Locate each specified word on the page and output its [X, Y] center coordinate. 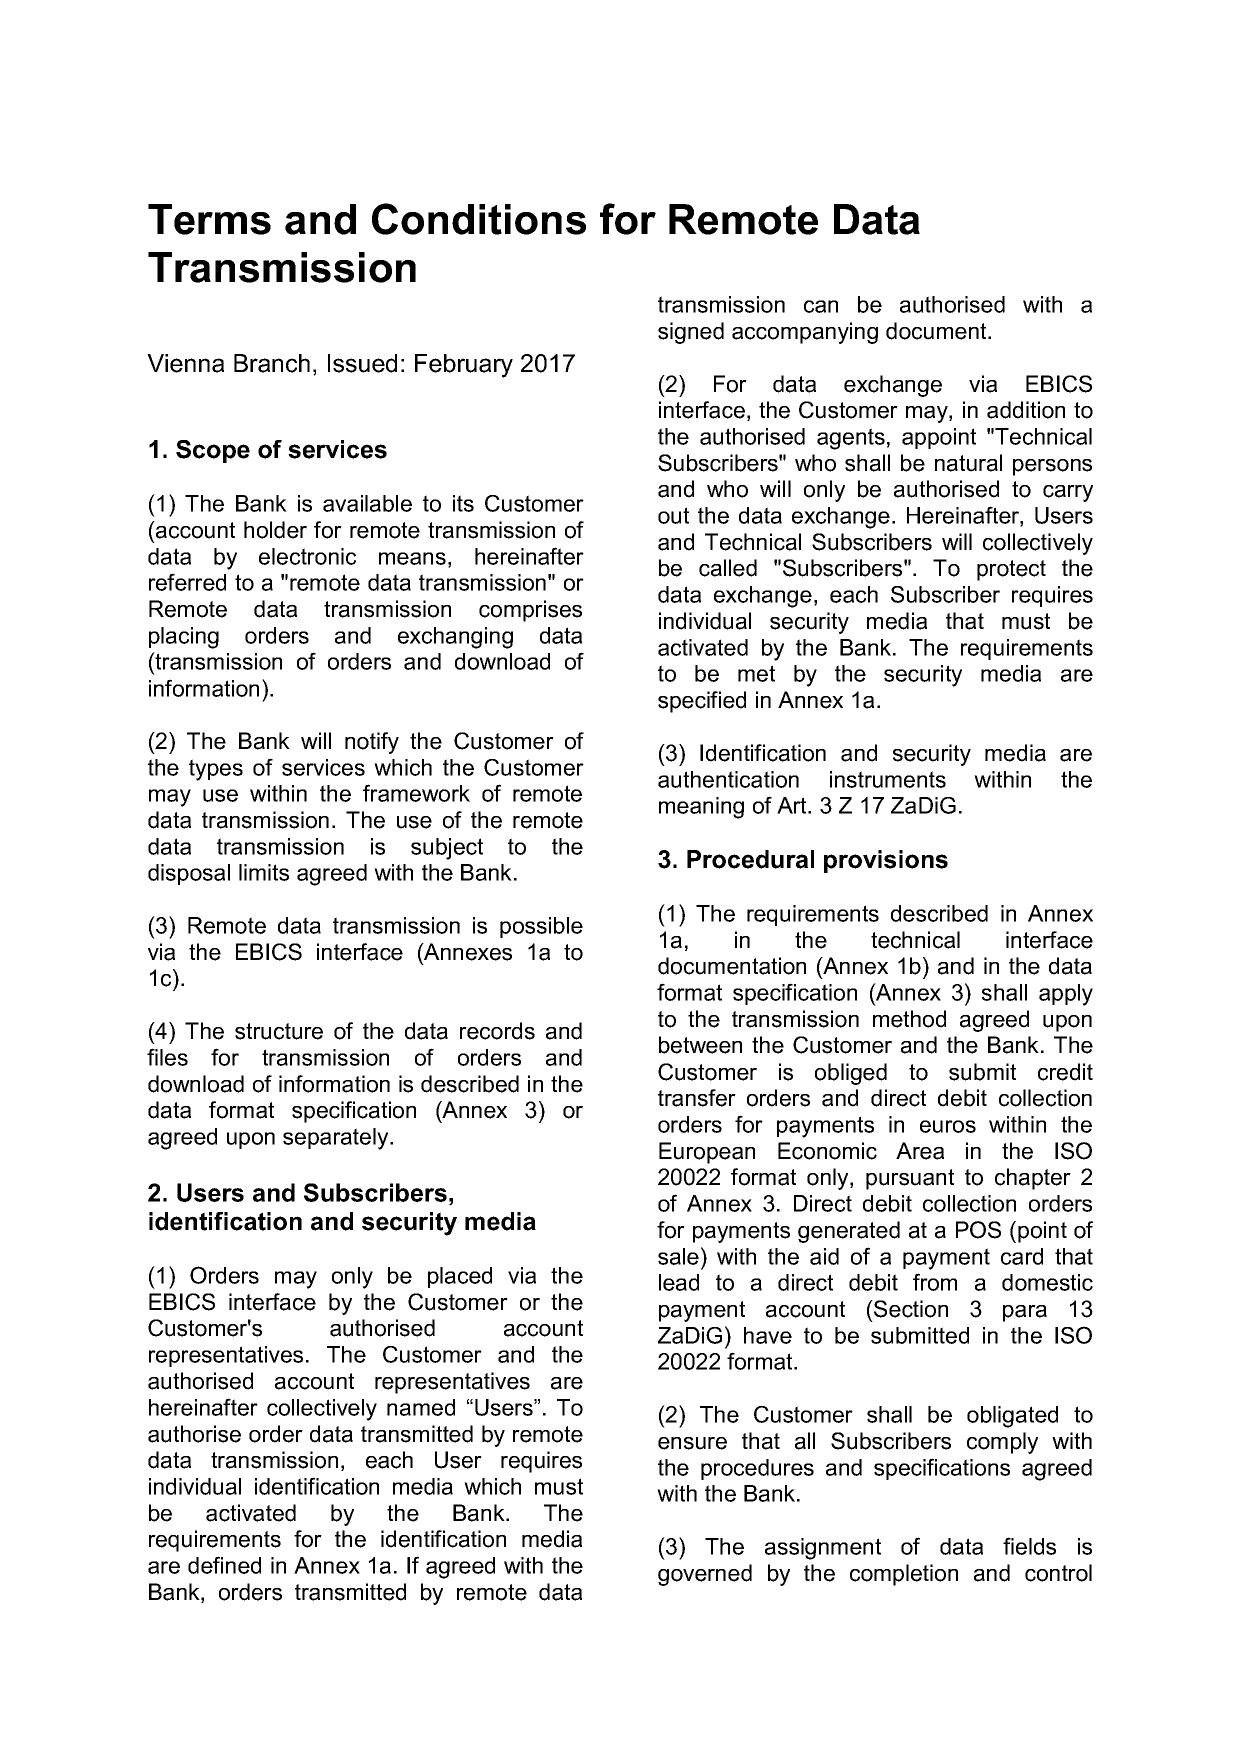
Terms [209, 219]
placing [184, 638]
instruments [888, 779]
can [821, 306]
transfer [697, 1098]
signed [691, 333]
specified [702, 702]
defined [224, 1565]
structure [279, 1031]
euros [948, 1126]
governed [705, 1575]
